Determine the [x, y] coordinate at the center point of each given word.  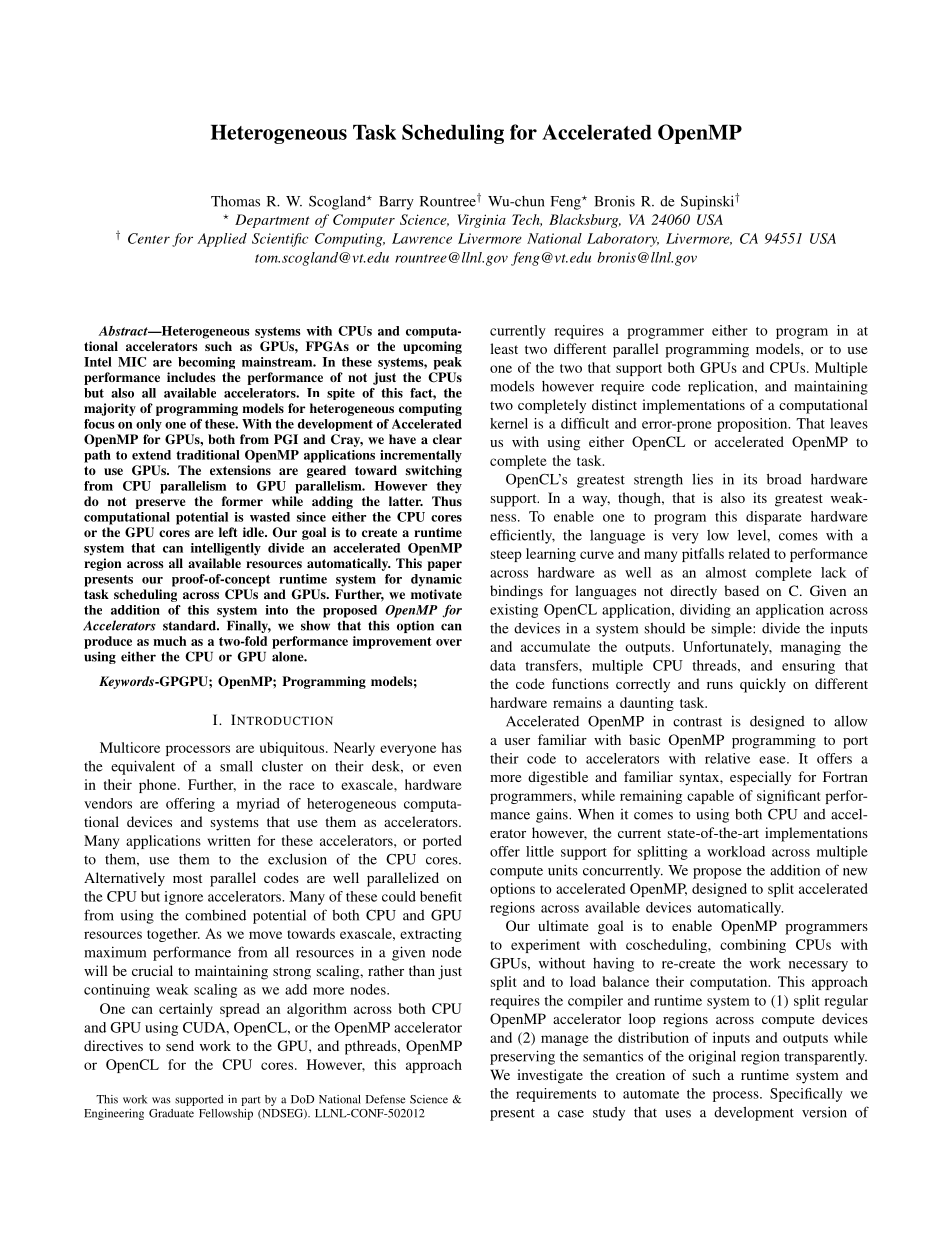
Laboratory [623, 240]
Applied [222, 240]
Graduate [171, 1113]
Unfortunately [727, 648]
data [503, 665]
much [169, 641]
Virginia [481, 221]
